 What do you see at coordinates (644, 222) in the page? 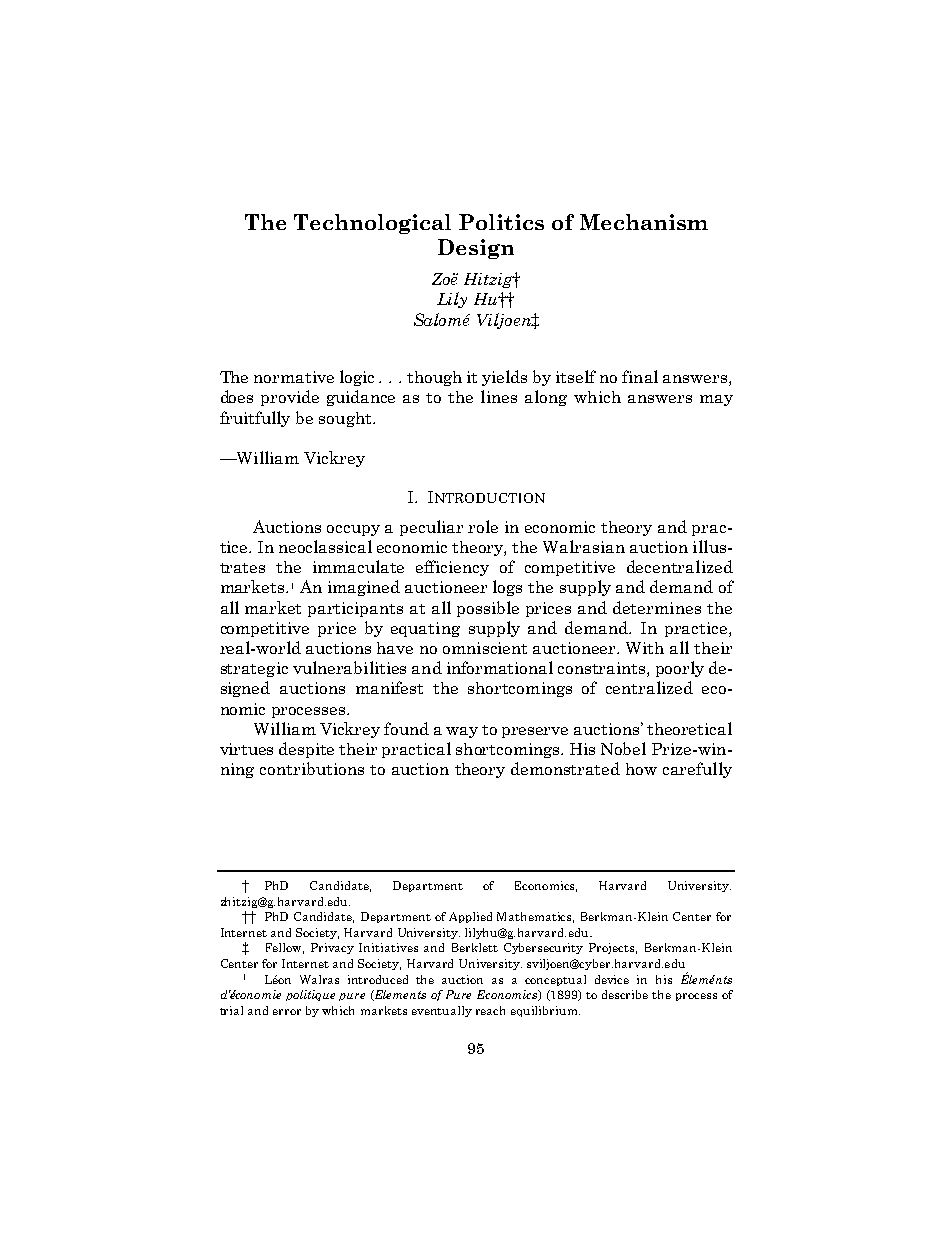
I see `Mechanism` at bounding box center [644, 222].
